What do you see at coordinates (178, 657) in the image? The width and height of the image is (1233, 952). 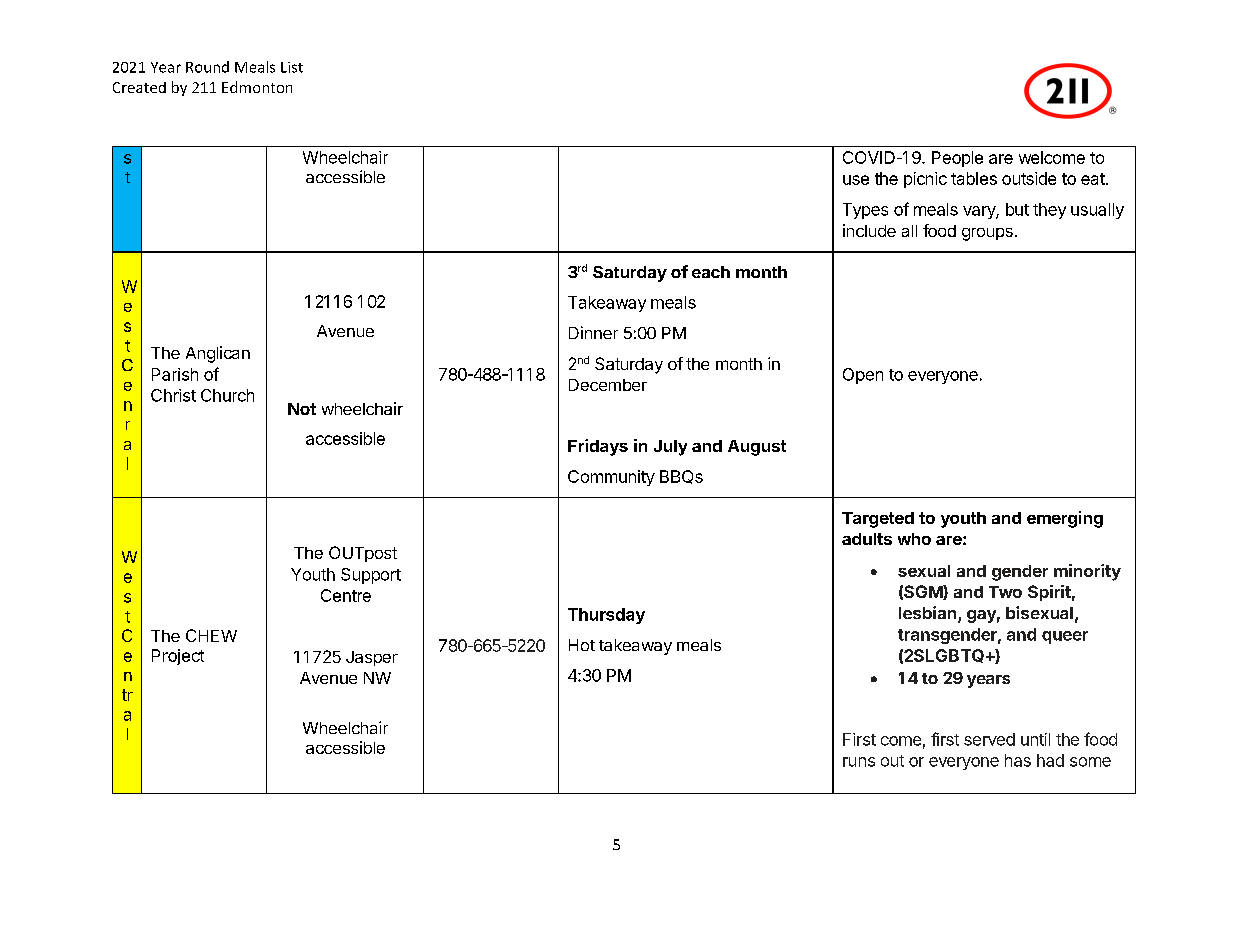 I see `Project` at bounding box center [178, 657].
